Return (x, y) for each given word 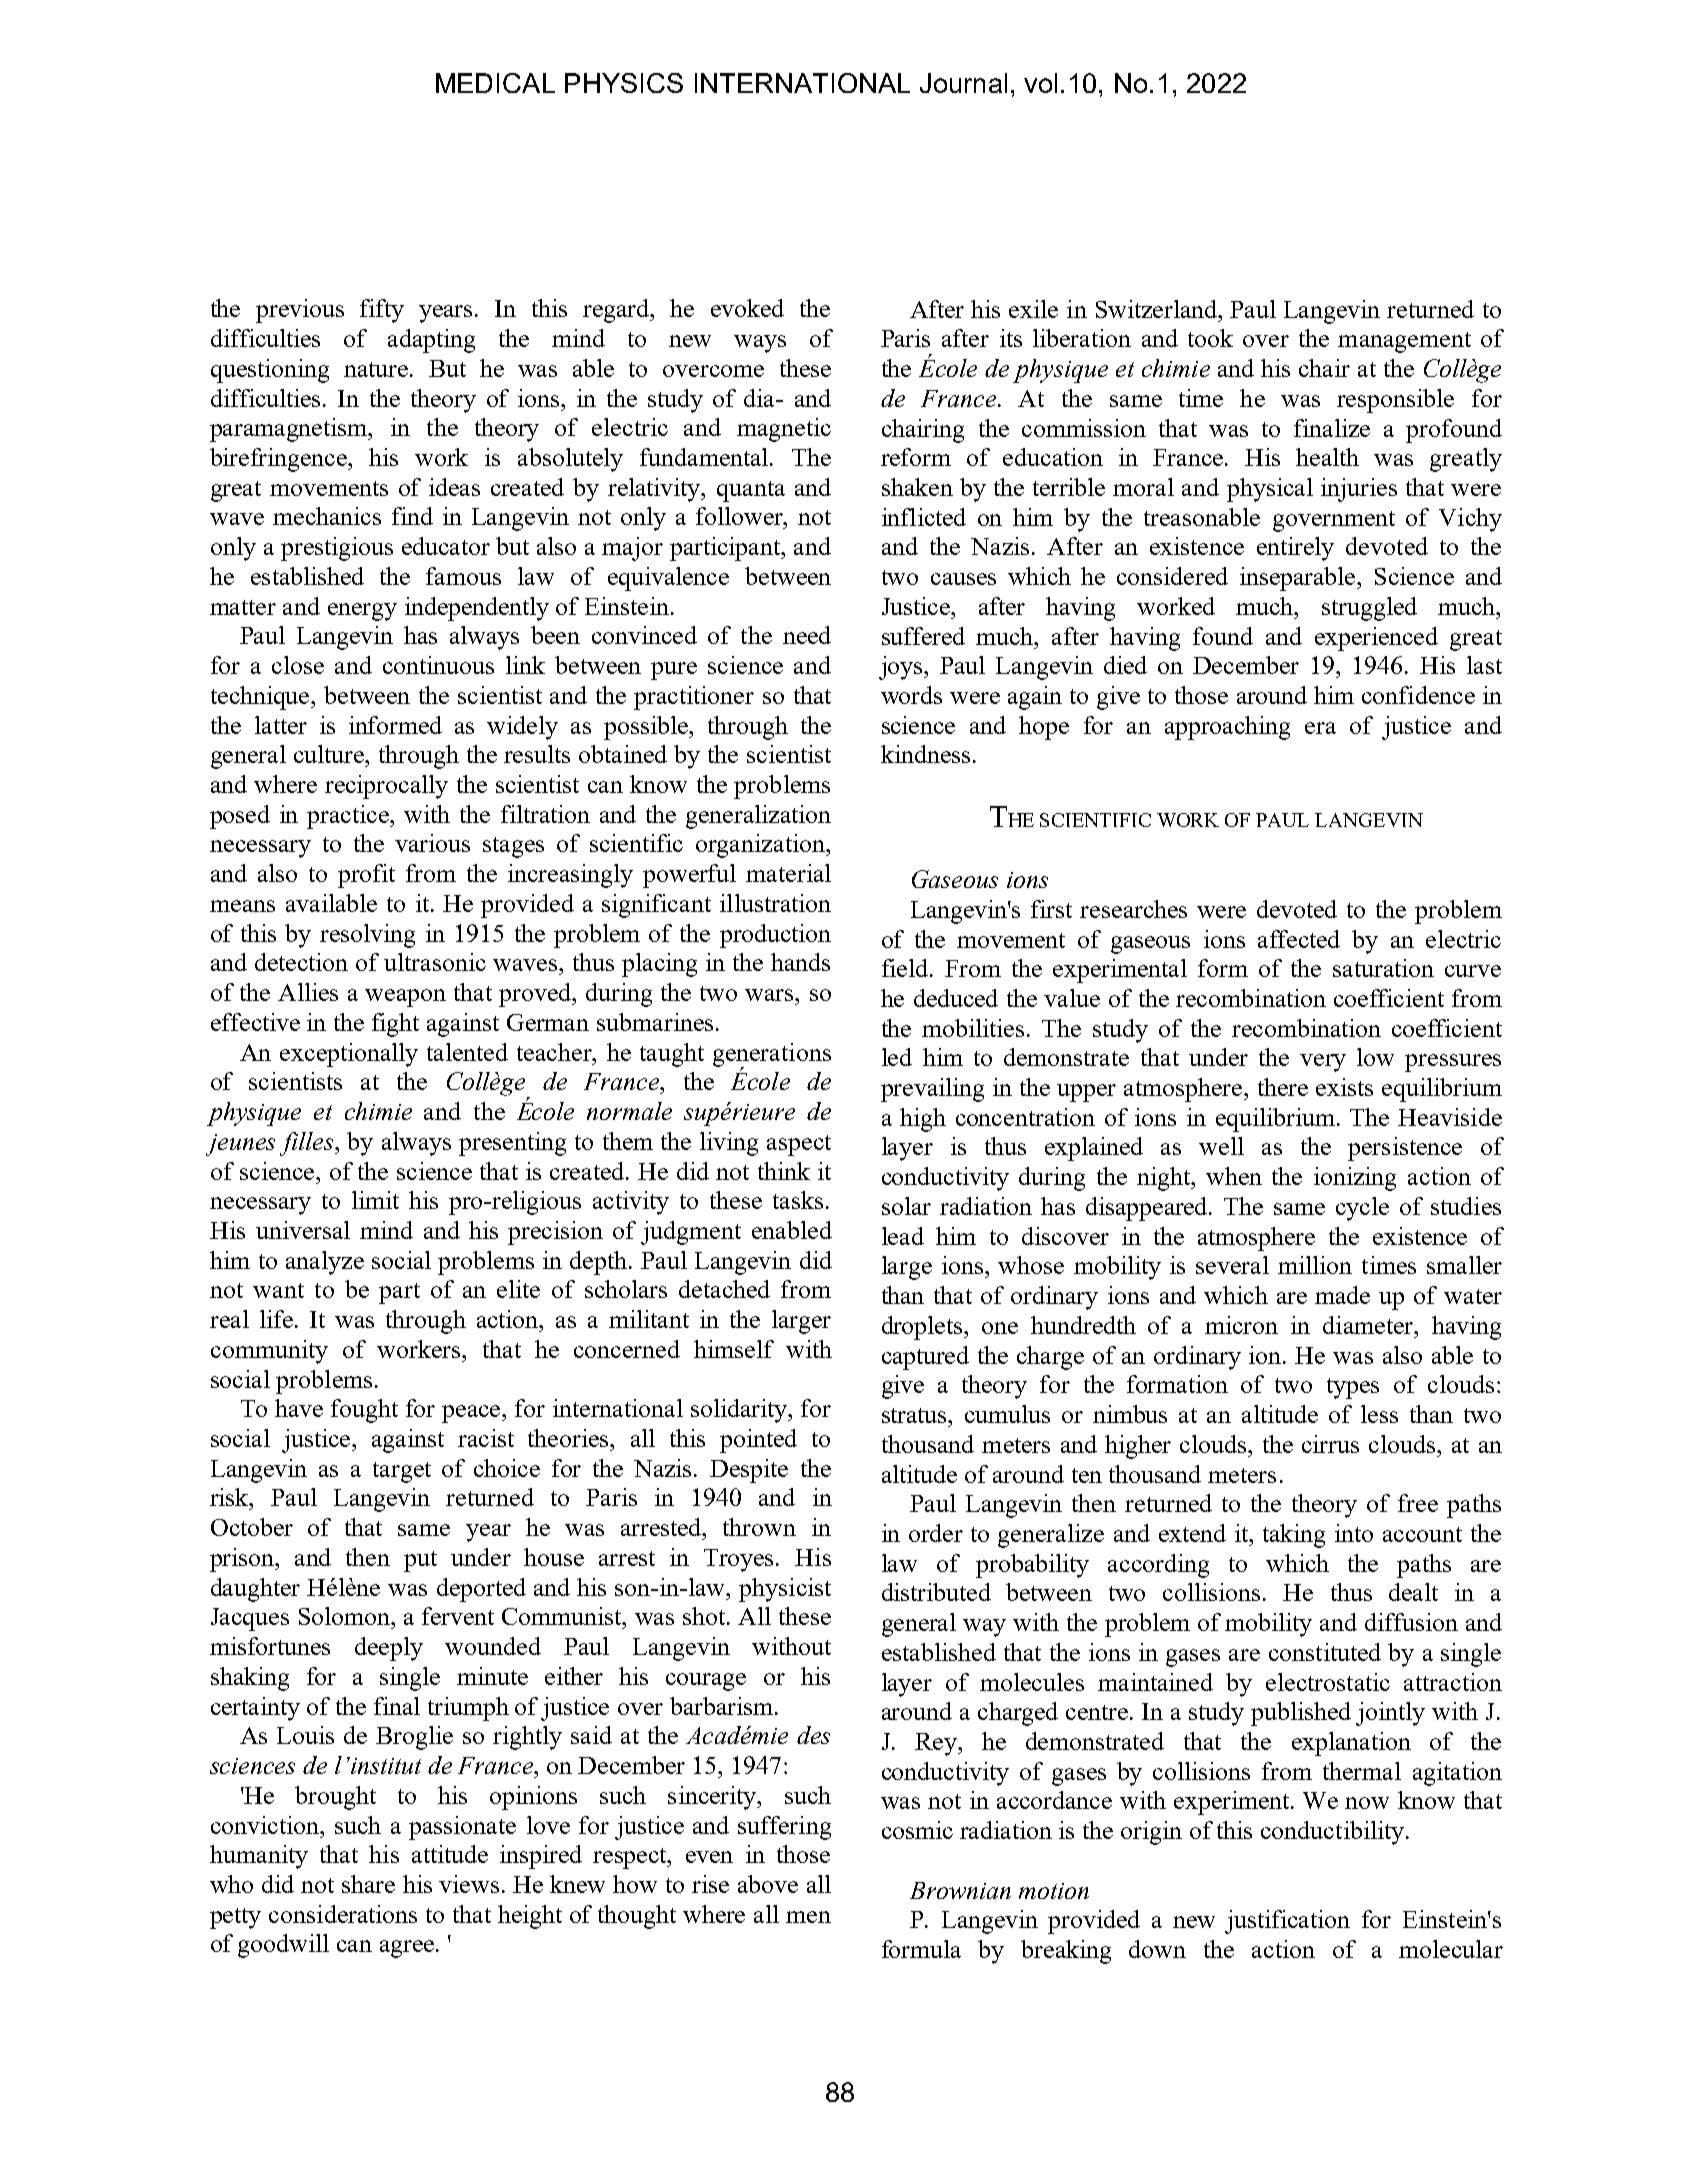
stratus (916, 1415)
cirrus (1330, 1444)
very (1323, 1063)
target (402, 1472)
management (1404, 342)
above (768, 1884)
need (807, 635)
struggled (1369, 609)
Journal (963, 83)
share (368, 1884)
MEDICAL (495, 83)
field (906, 968)
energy (362, 612)
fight (395, 1025)
